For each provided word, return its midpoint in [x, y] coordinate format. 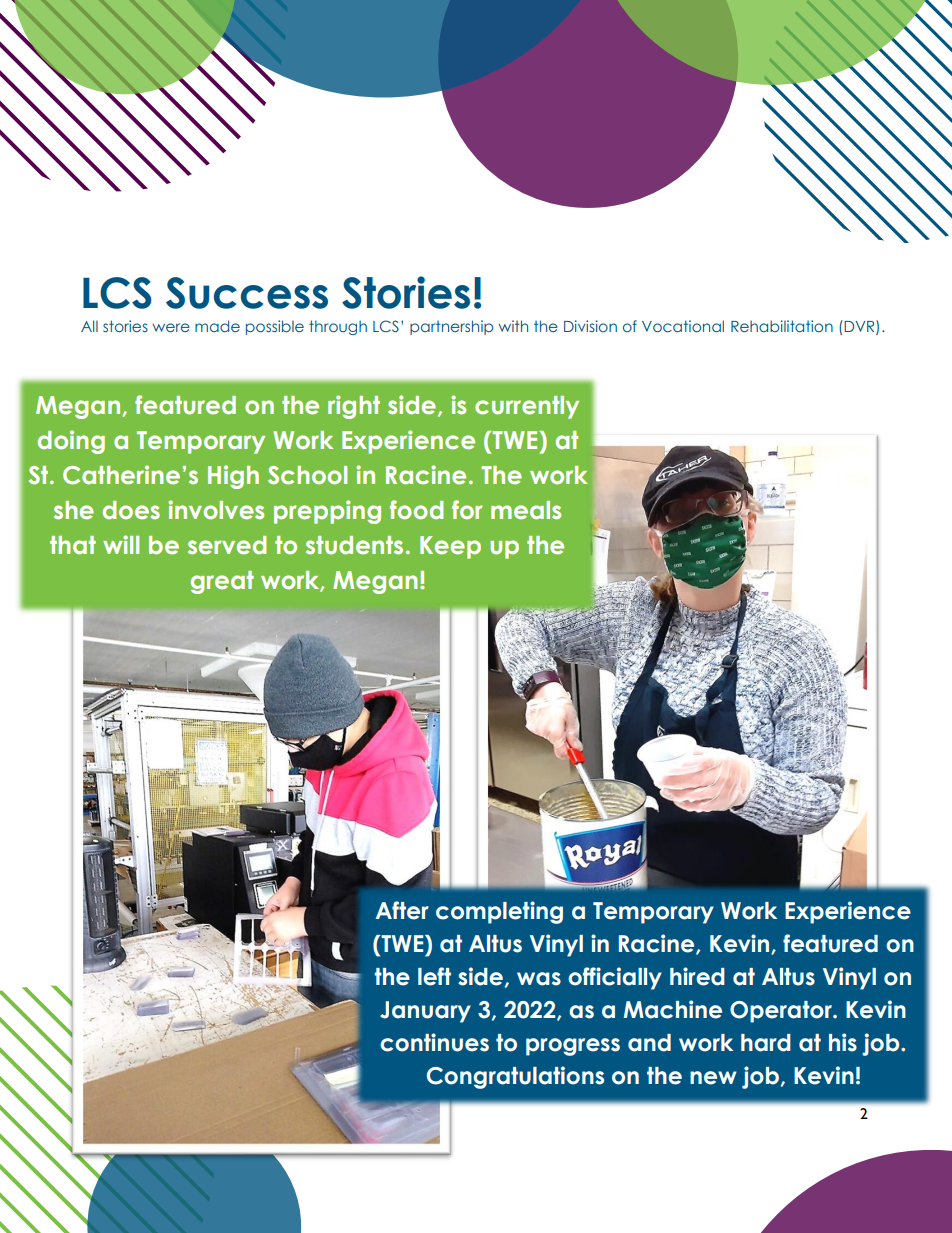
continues [434, 1042]
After [402, 910]
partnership [451, 327]
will [121, 544]
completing [499, 912]
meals [526, 510]
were [171, 327]
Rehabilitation [782, 326]
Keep [450, 547]
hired [697, 976]
